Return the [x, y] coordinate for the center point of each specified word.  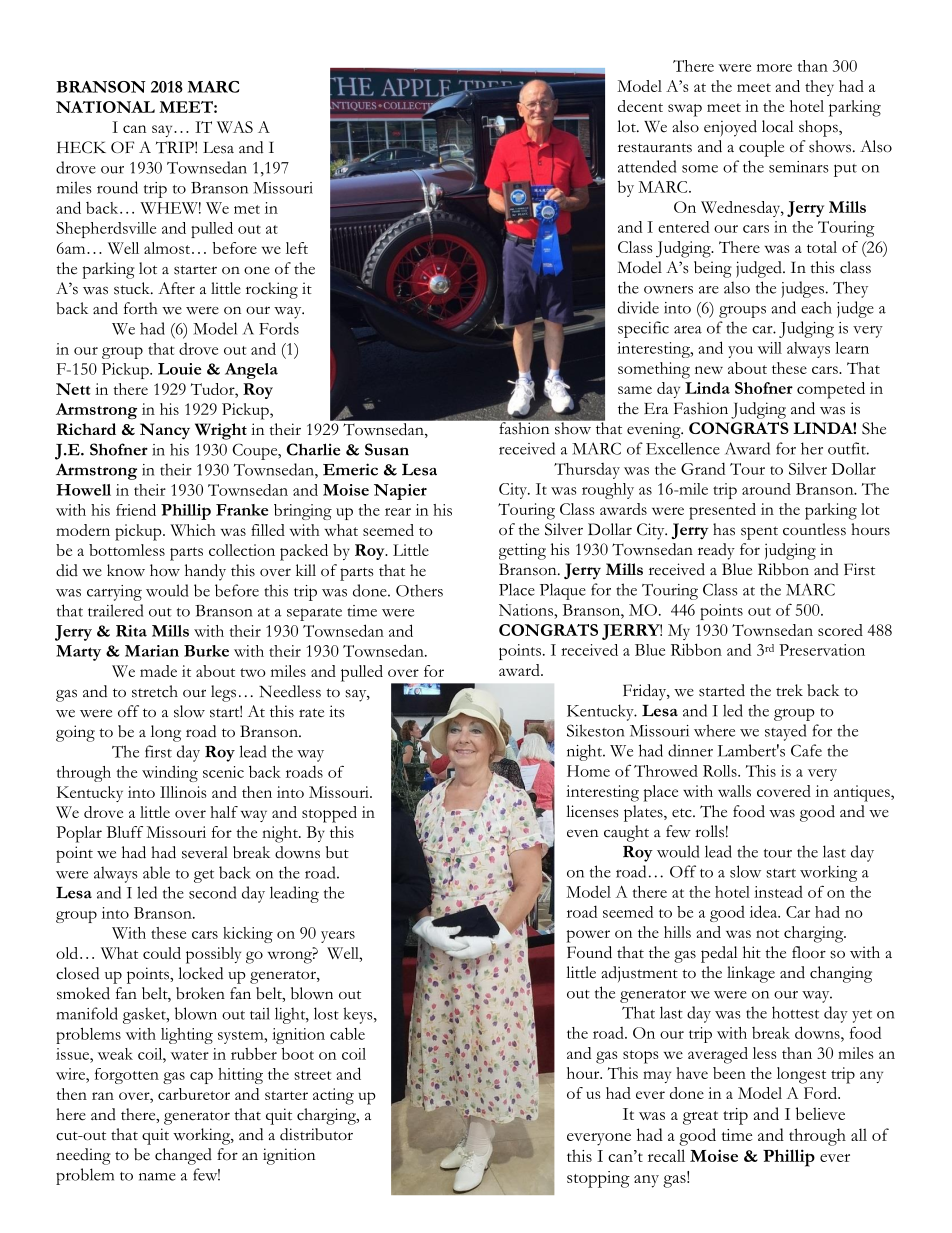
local [777, 126]
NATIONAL [105, 107]
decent [640, 106]
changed [183, 1156]
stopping [598, 1179]
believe [820, 1113]
